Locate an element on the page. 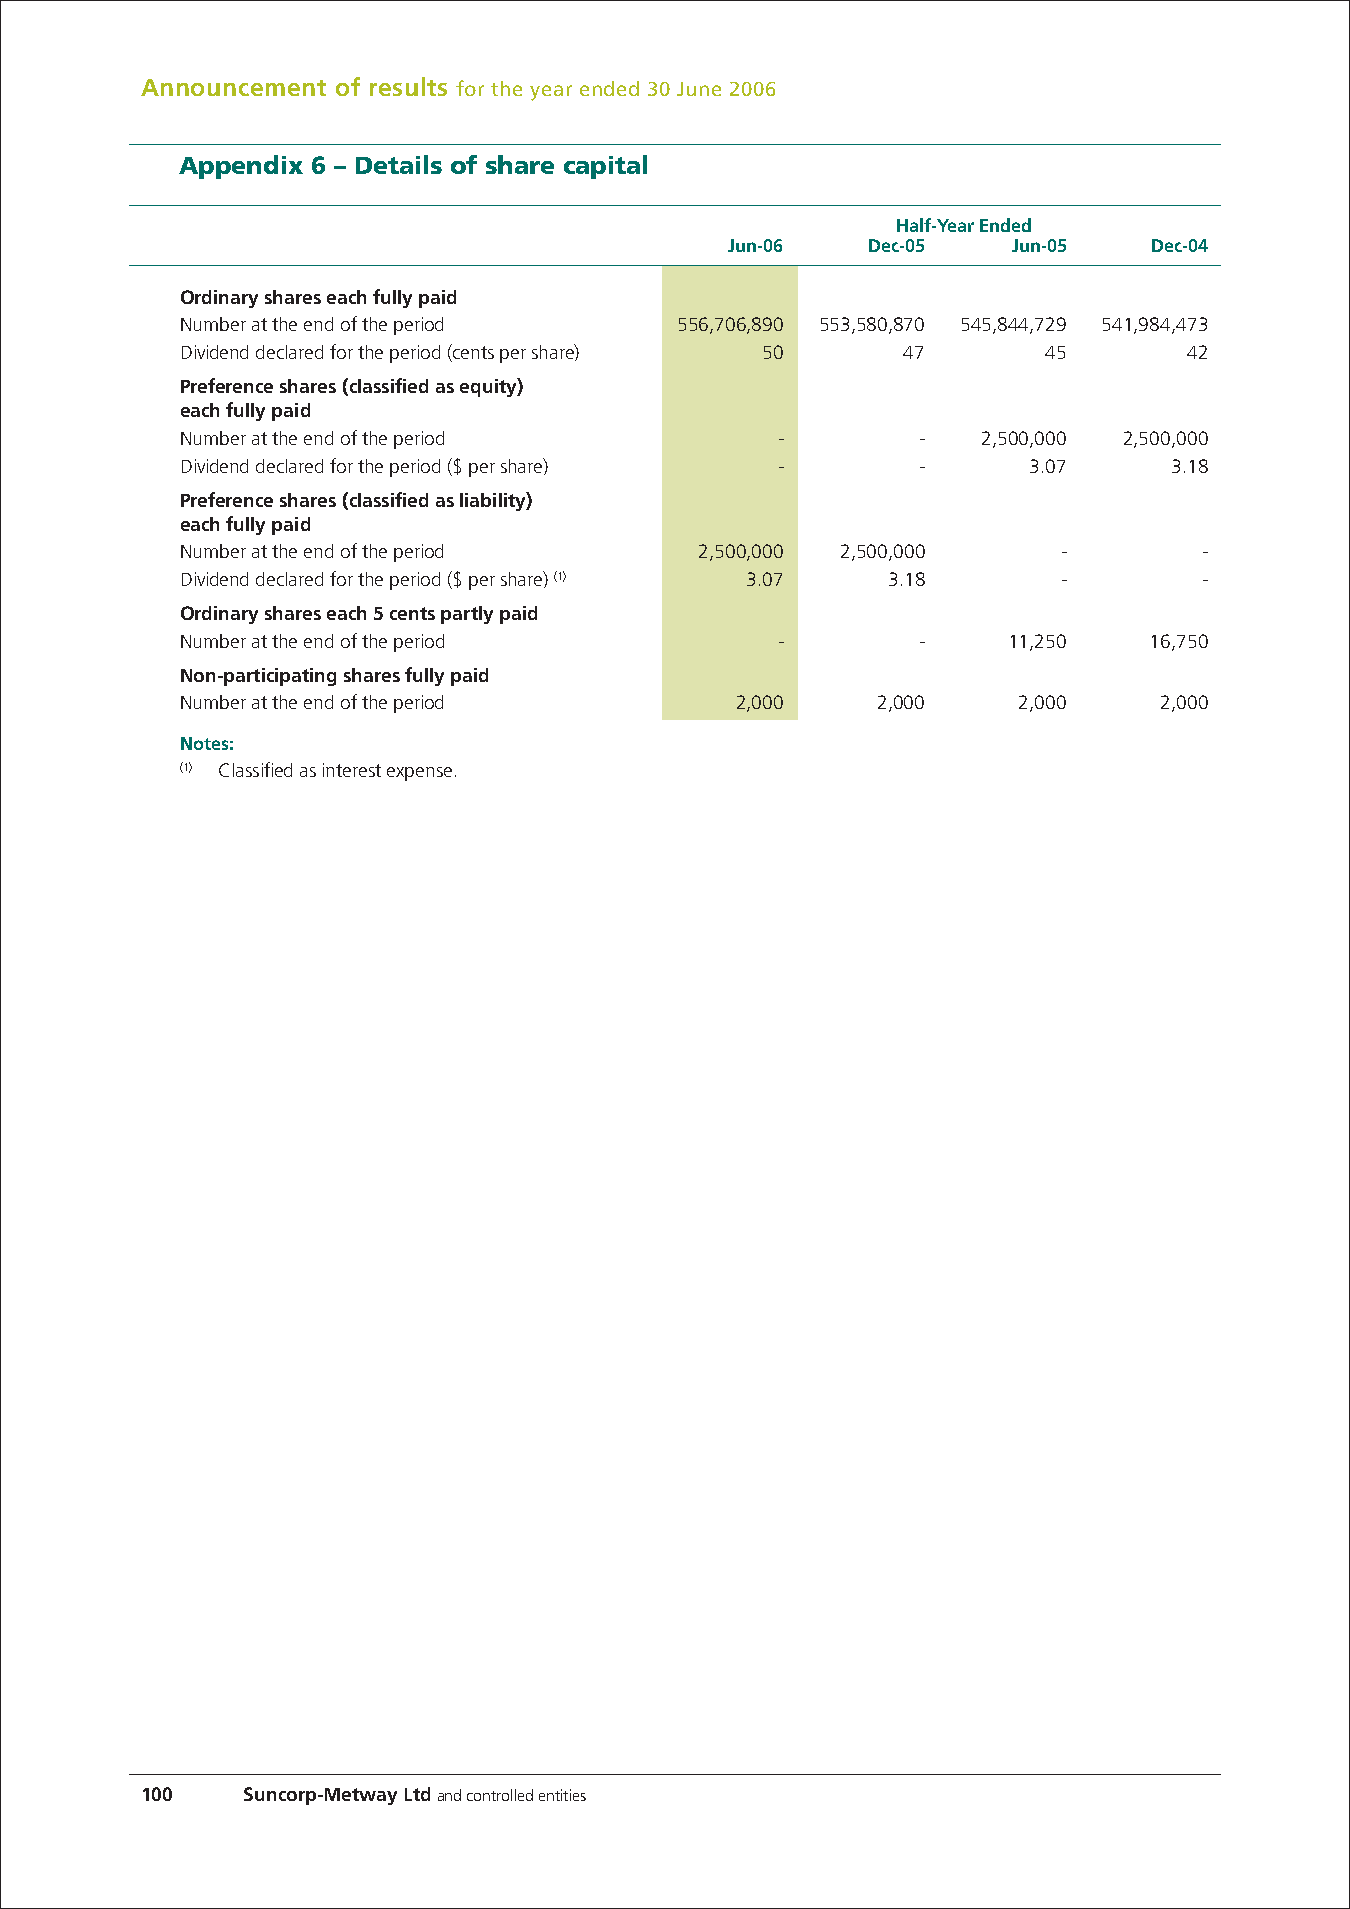 This image has width=1350, height=1909. interest is located at coordinates (352, 770).
